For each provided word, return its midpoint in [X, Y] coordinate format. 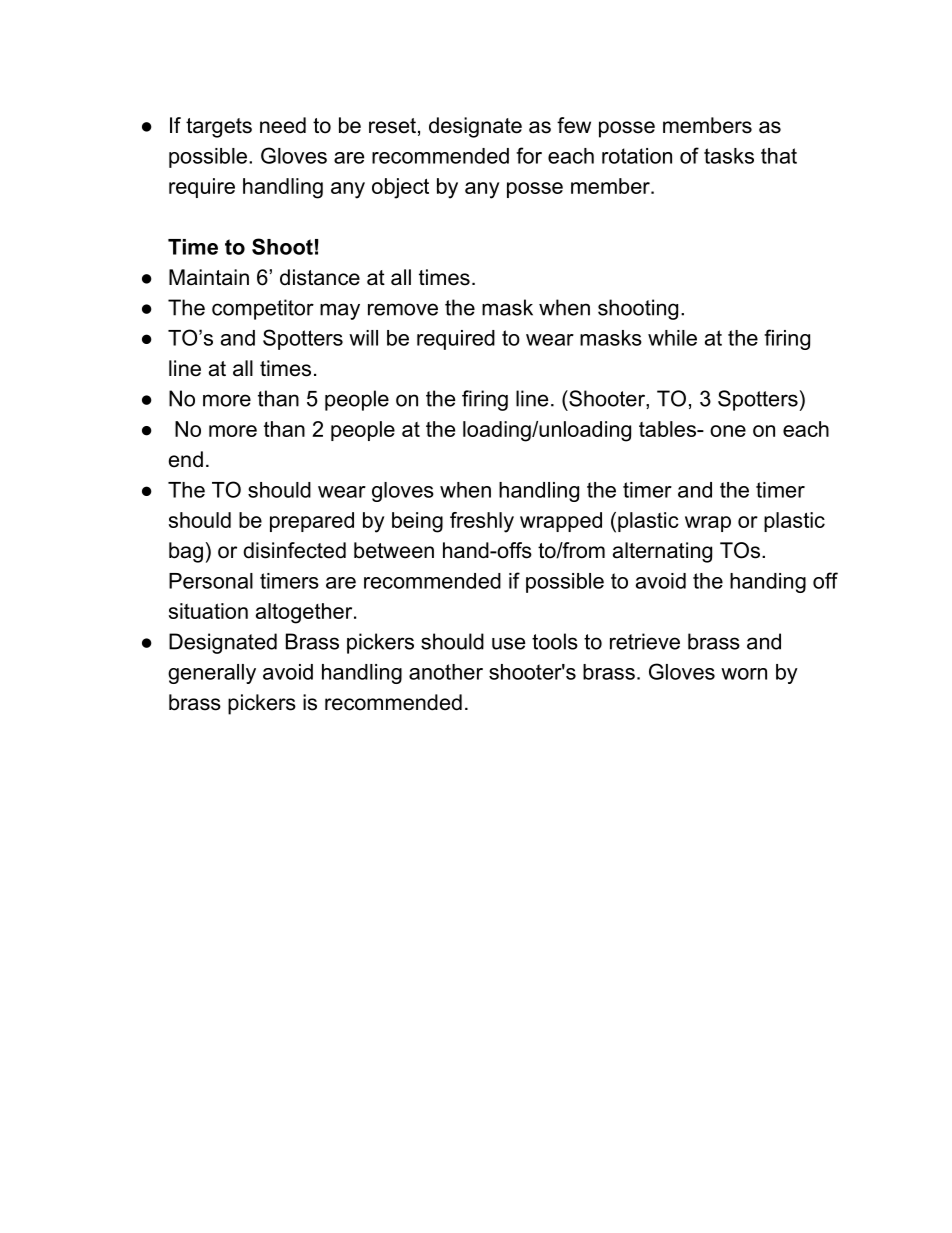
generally [212, 674]
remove [403, 309]
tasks [729, 156]
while [672, 338]
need [283, 125]
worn [744, 674]
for [529, 155]
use [508, 643]
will [363, 338]
